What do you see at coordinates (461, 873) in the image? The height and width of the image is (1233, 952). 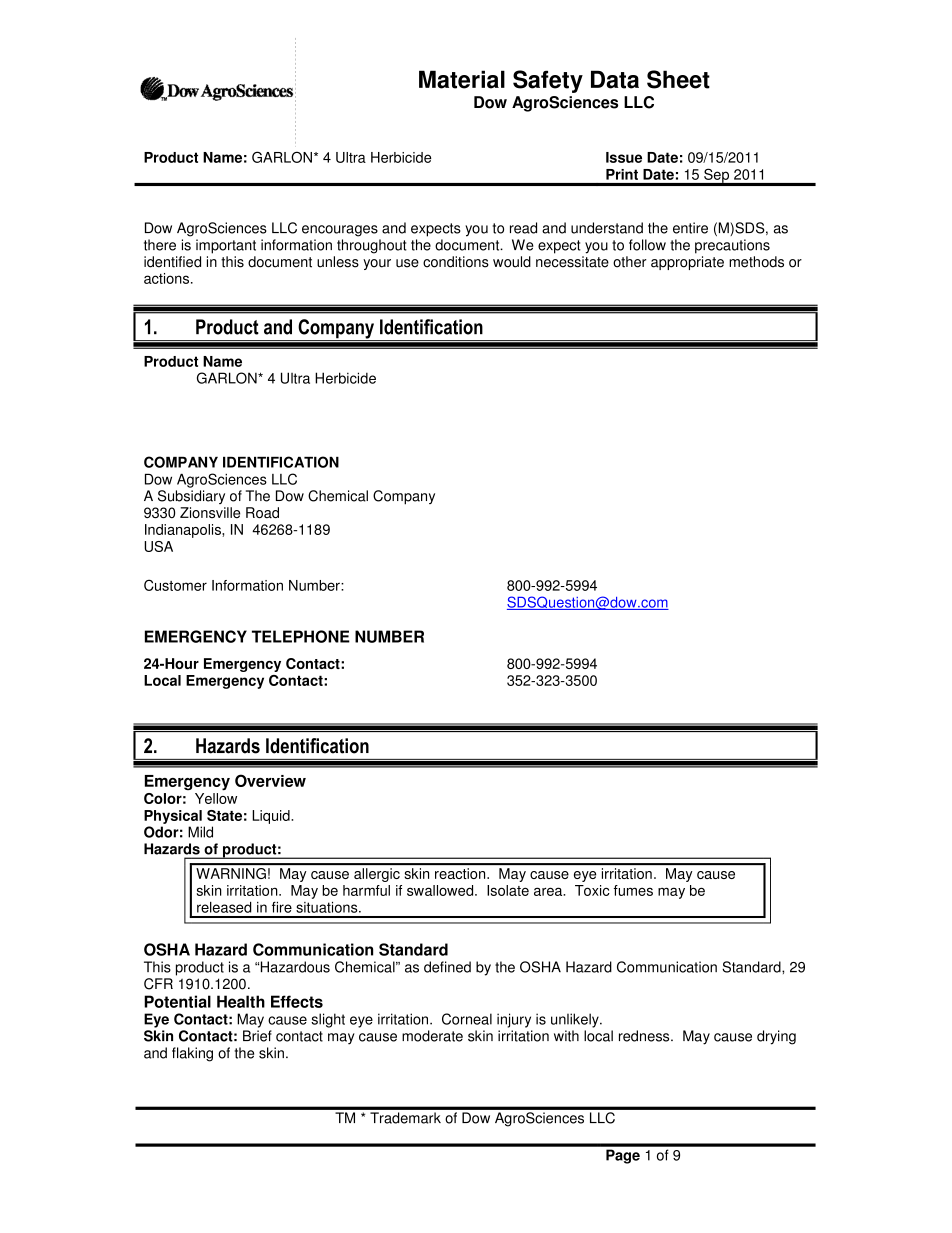 I see `reaction` at bounding box center [461, 873].
